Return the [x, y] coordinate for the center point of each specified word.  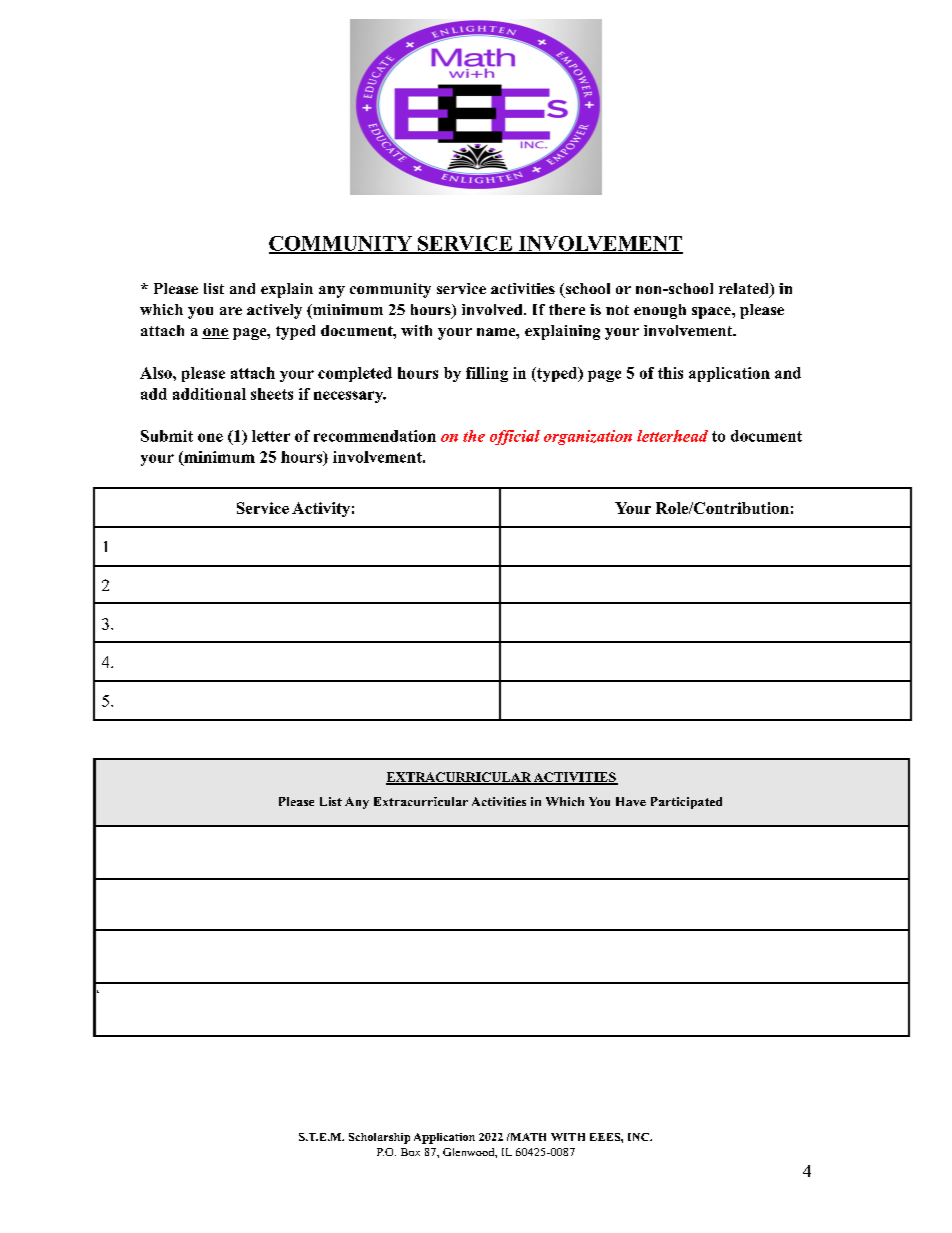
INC [640, 1137]
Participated [686, 803]
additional [209, 394]
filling [487, 374]
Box [410, 1152]
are [231, 311]
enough [660, 311]
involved [493, 309]
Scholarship [379, 1138]
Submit [167, 436]
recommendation [375, 436]
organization [588, 437]
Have [631, 801]
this [670, 373]
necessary [350, 397]
